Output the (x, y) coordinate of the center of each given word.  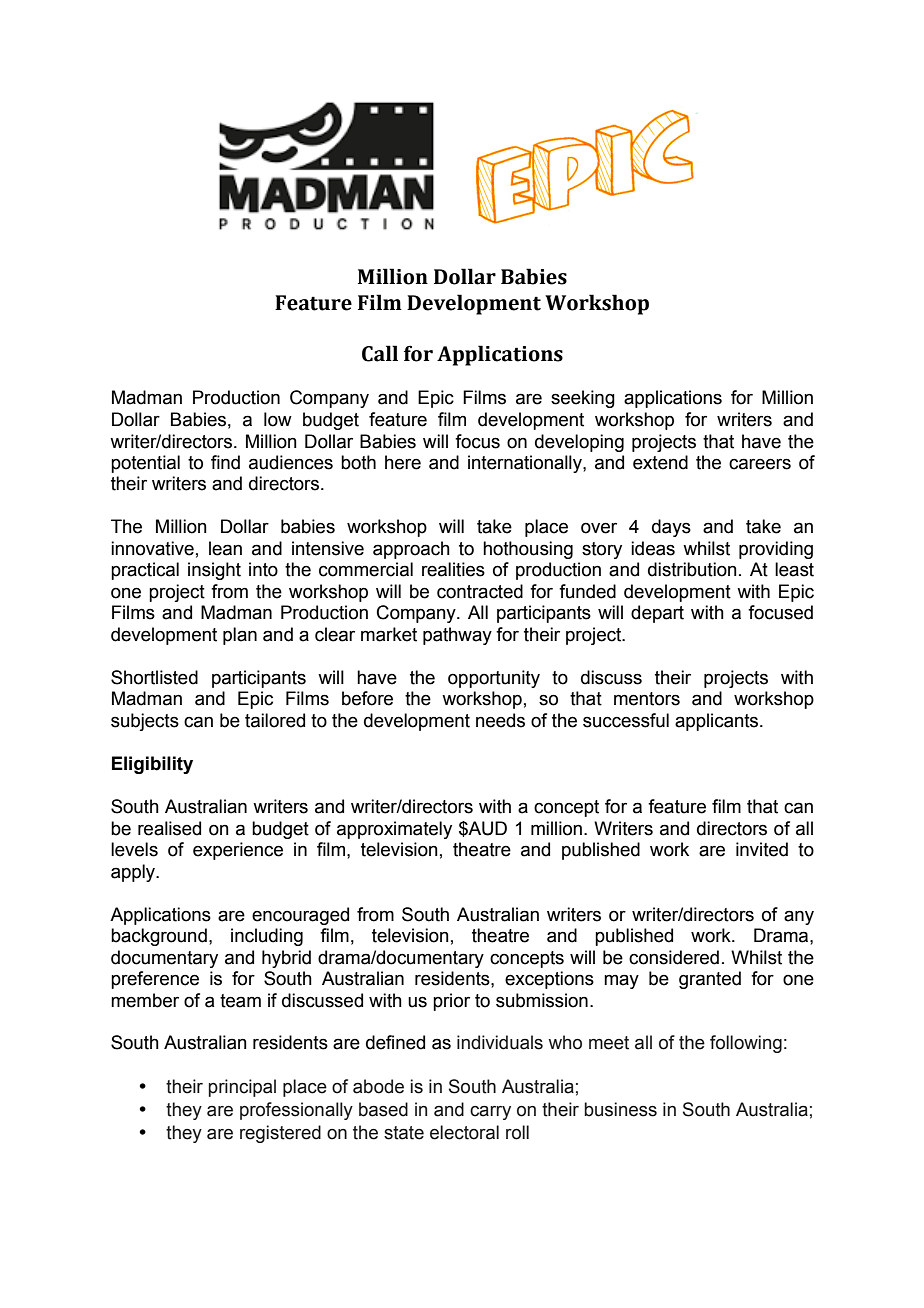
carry (490, 1113)
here (403, 462)
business (620, 1109)
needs (500, 720)
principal (242, 1088)
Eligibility (152, 765)
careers (760, 464)
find (225, 462)
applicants (718, 722)
